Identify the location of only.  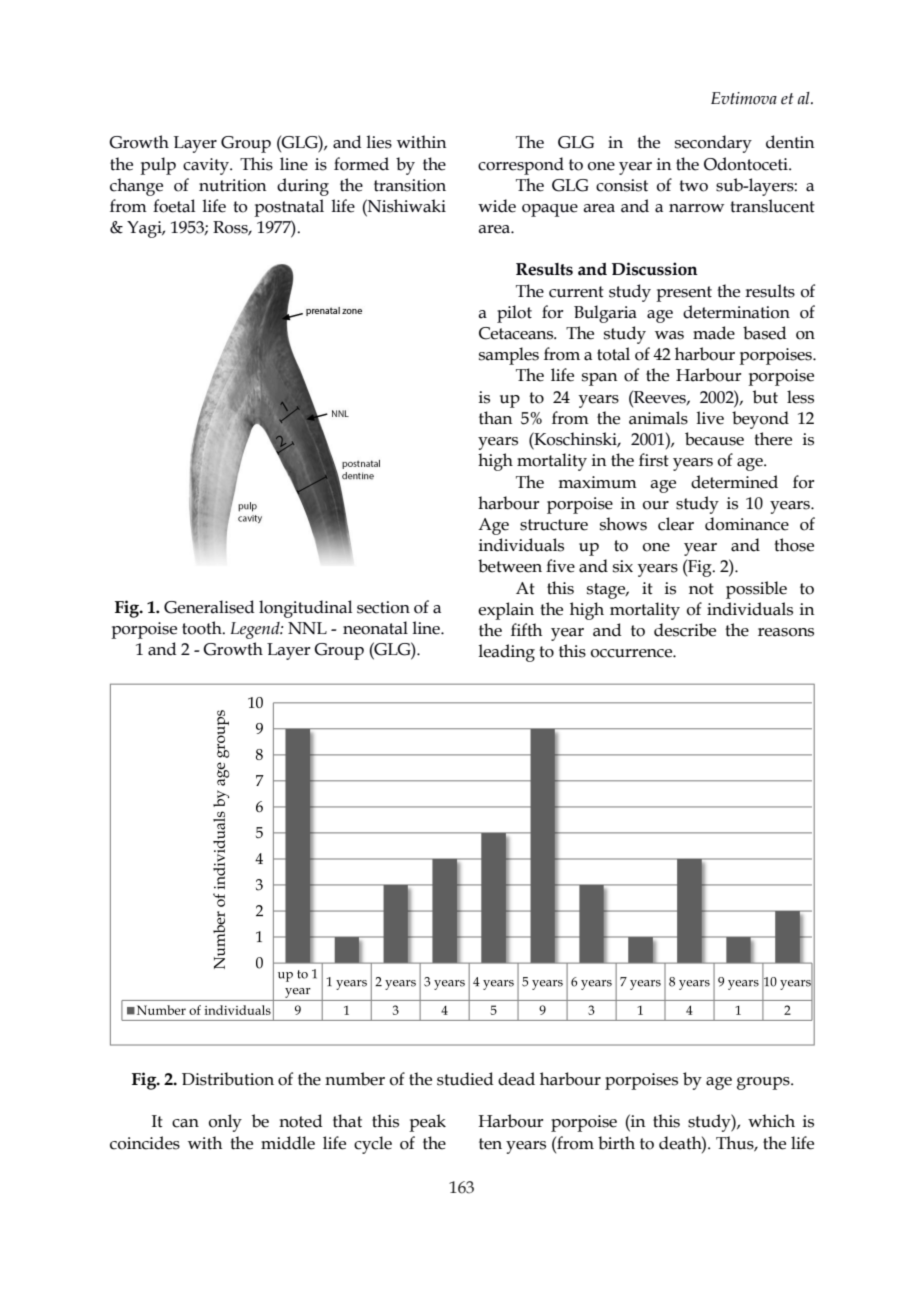
(225, 1123).
